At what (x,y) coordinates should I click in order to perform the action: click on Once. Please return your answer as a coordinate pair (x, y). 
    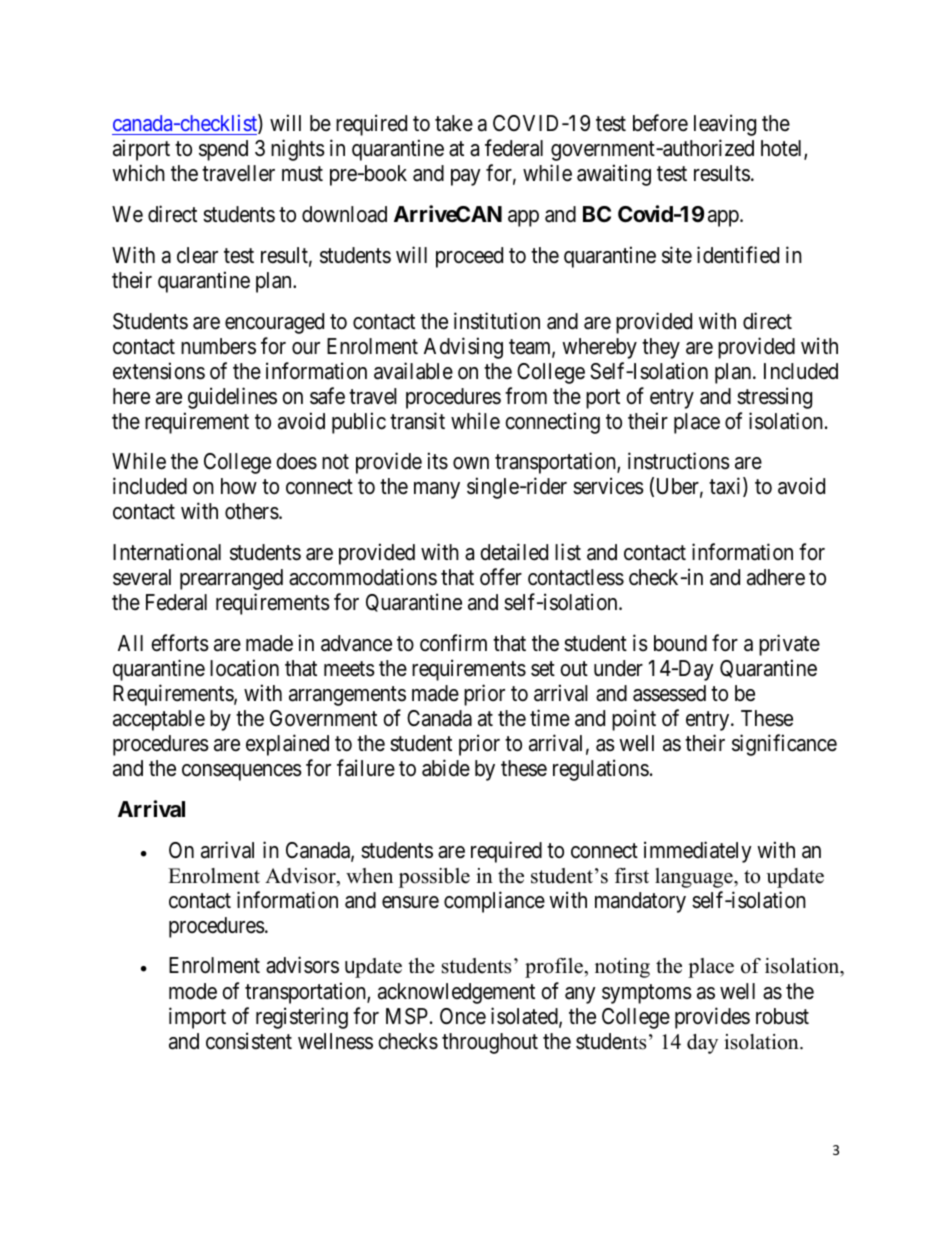
    Looking at the image, I should click on (463, 1016).
